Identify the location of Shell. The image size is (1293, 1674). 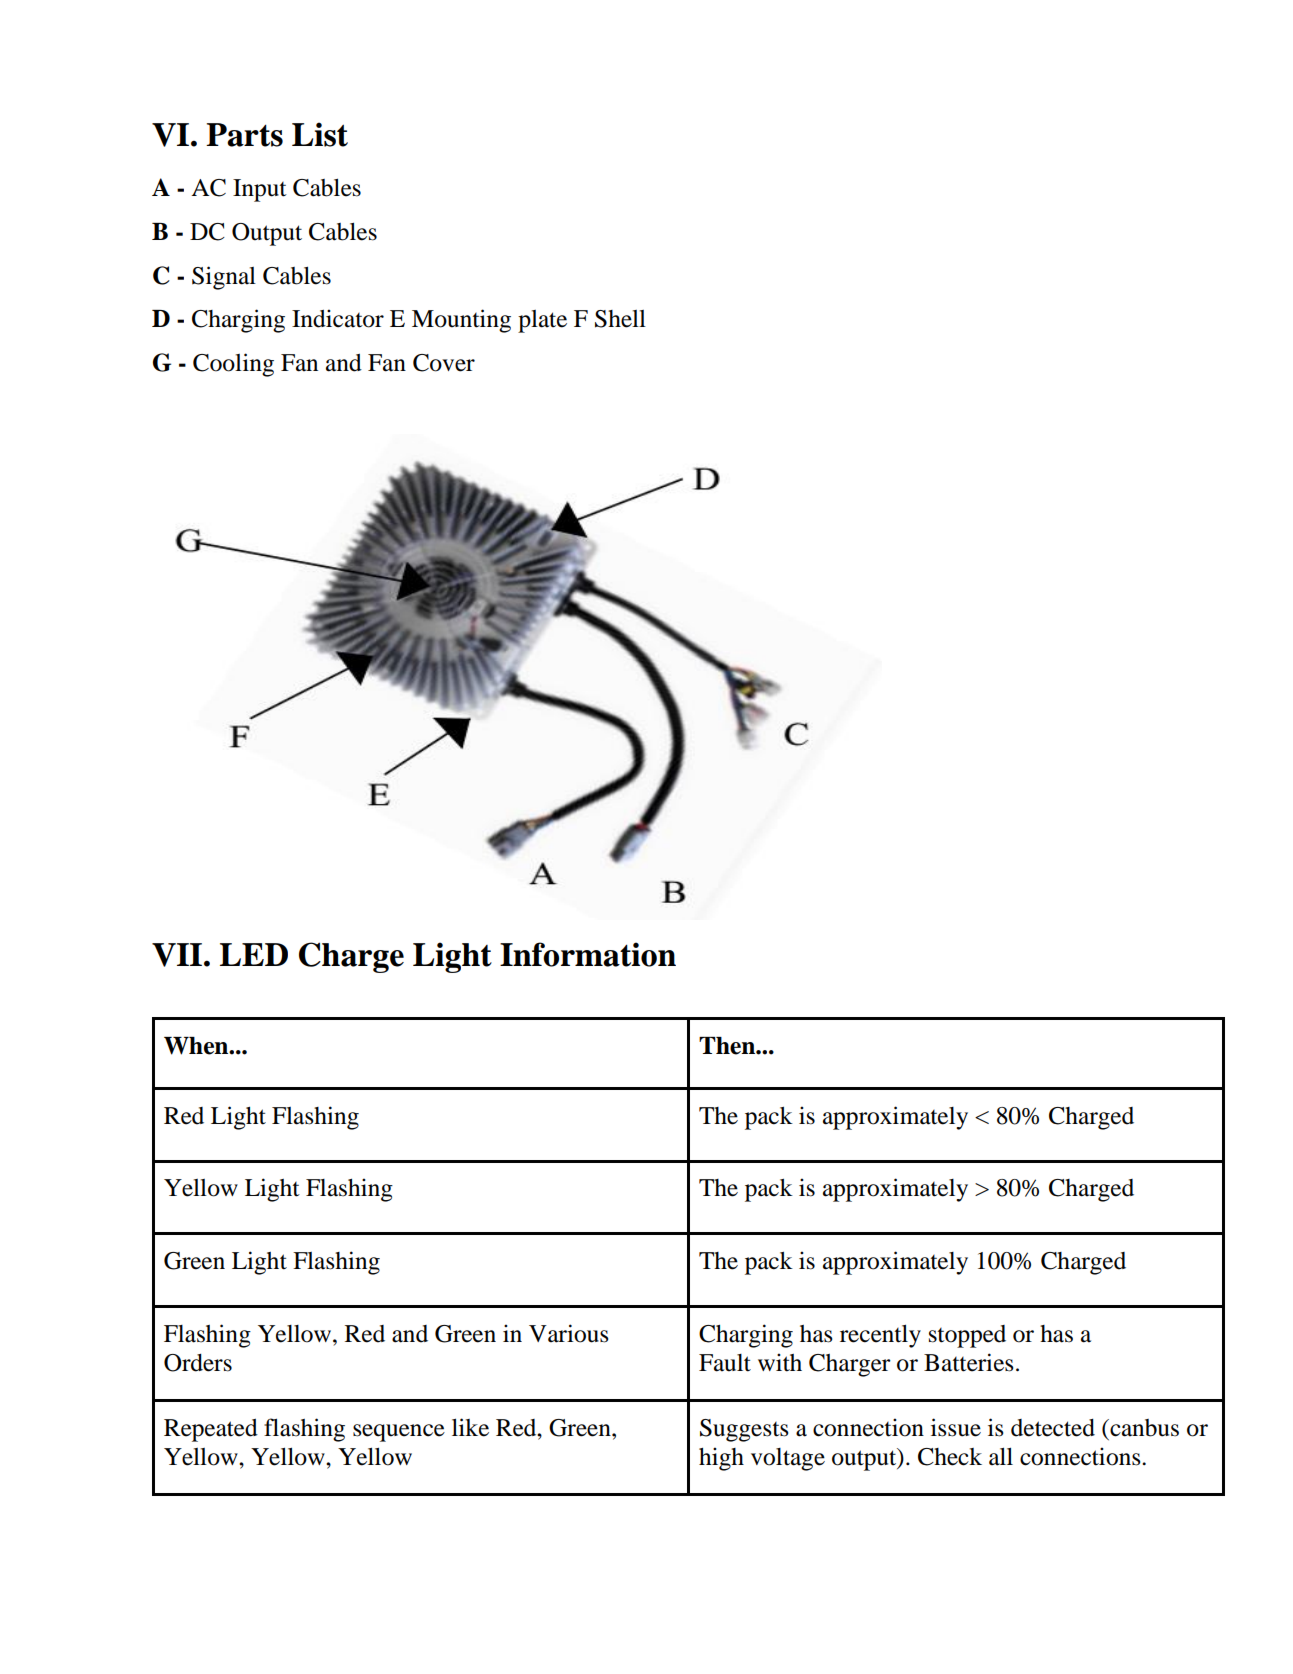
(620, 319).
